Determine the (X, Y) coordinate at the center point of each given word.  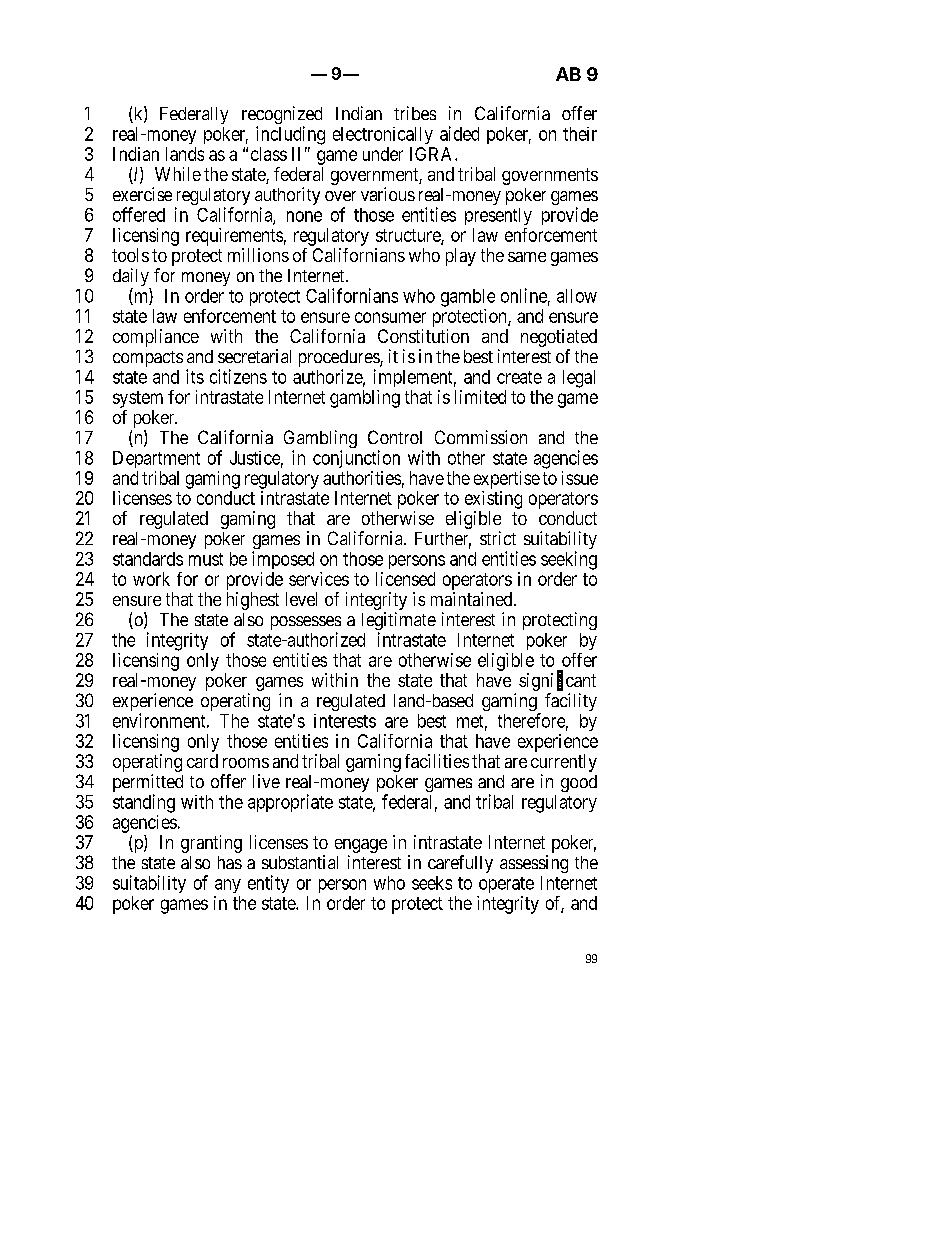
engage (361, 846)
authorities (362, 478)
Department (156, 459)
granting (211, 844)
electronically (383, 135)
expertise (507, 480)
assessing (534, 864)
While (178, 174)
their (580, 134)
